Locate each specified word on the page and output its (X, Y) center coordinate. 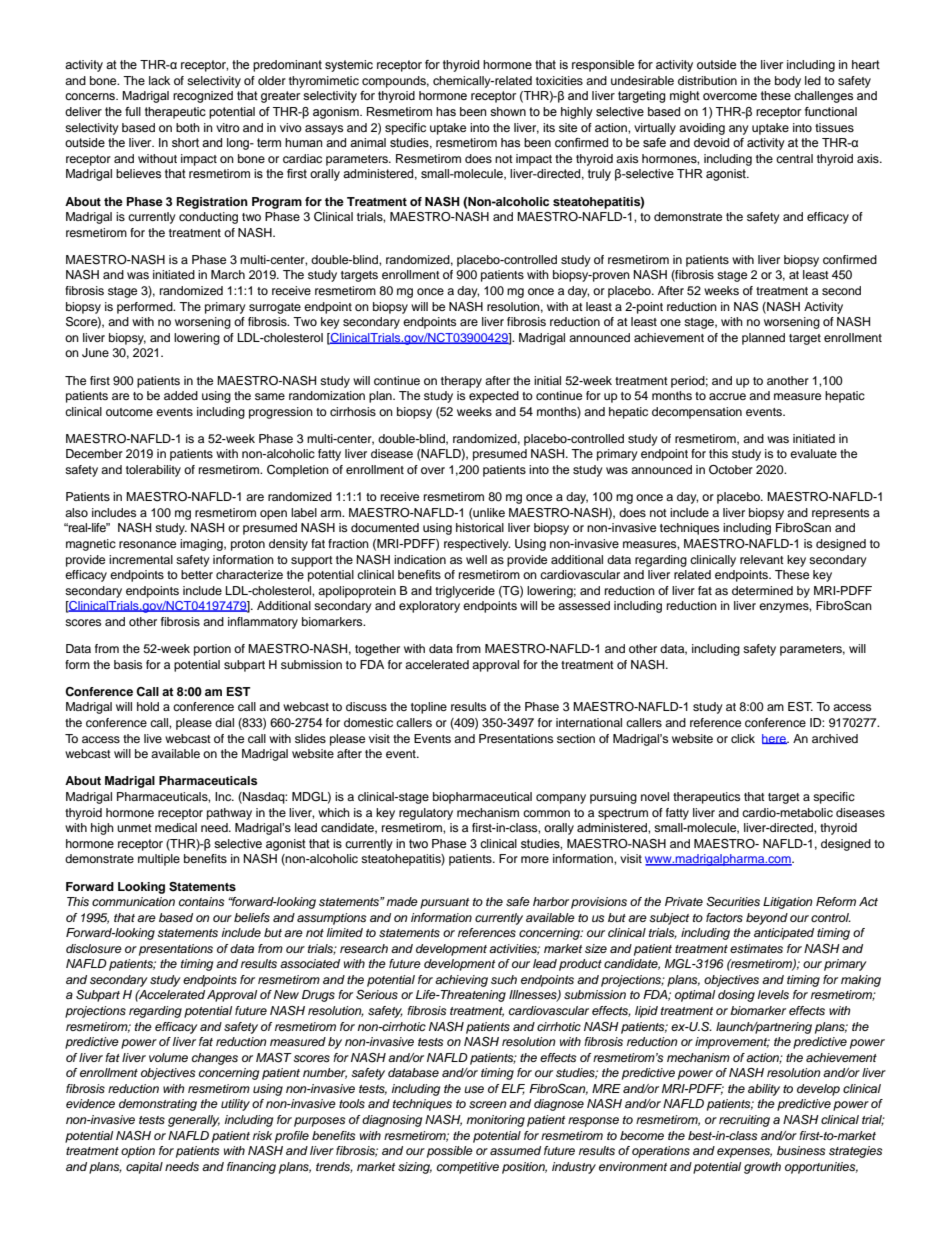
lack (159, 80)
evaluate (813, 453)
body (788, 82)
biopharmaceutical (482, 798)
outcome (129, 412)
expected (494, 397)
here (775, 739)
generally (194, 1121)
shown (508, 111)
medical (176, 827)
